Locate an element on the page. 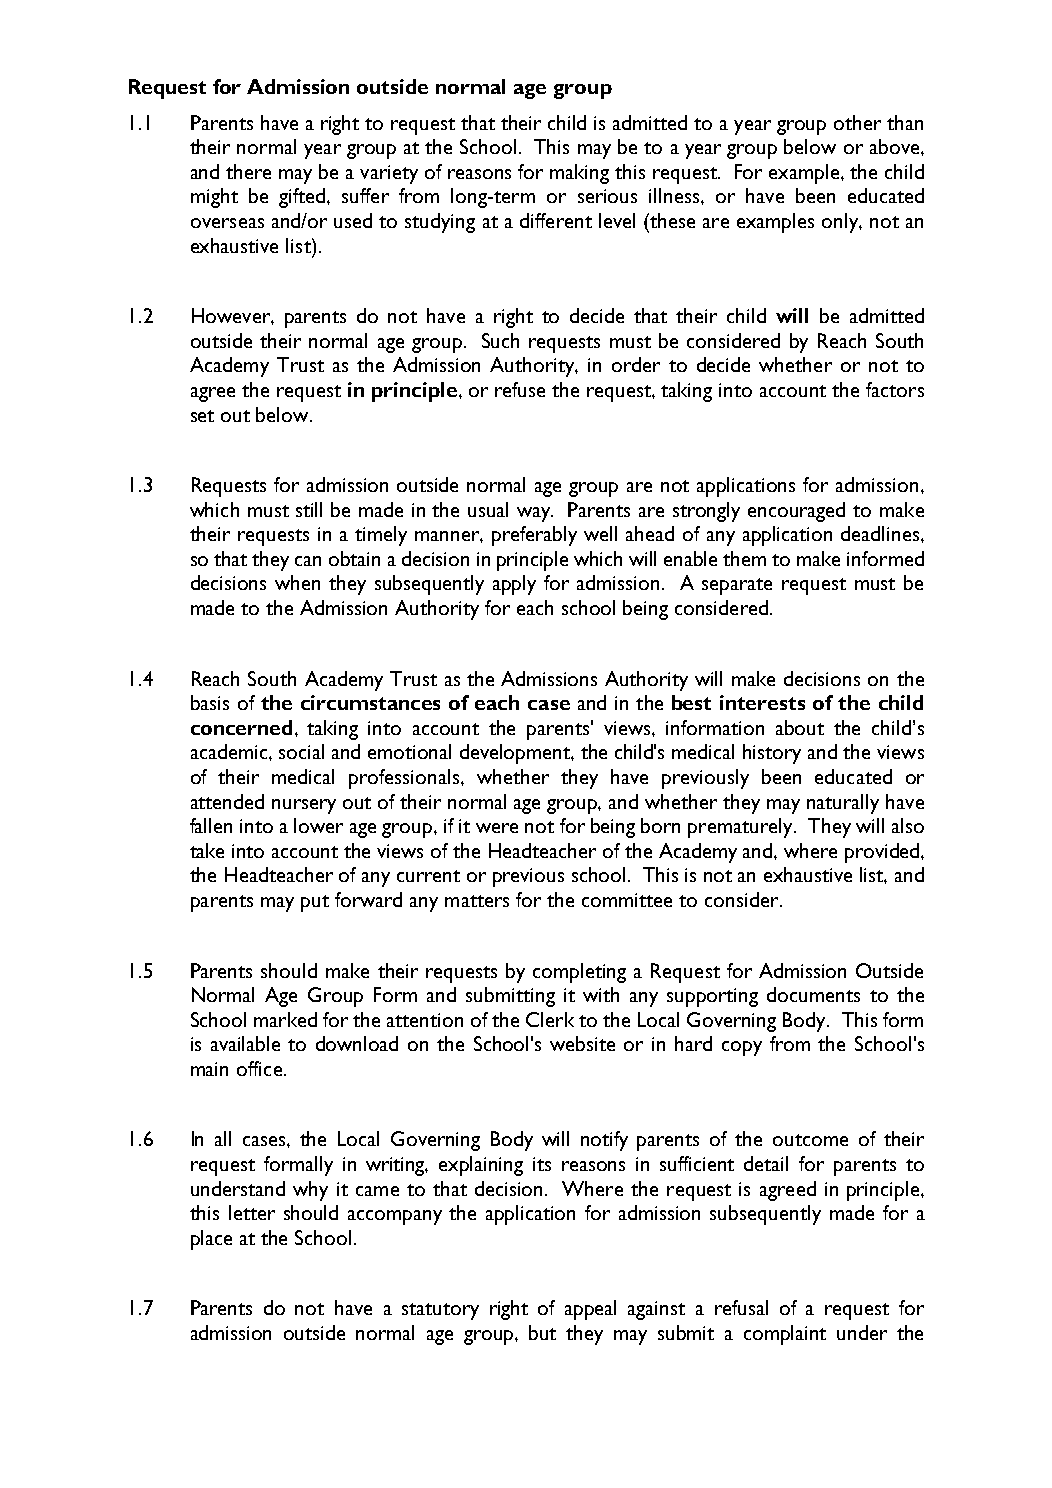 This page has height=1488, width=1052. other is located at coordinates (857, 122).
